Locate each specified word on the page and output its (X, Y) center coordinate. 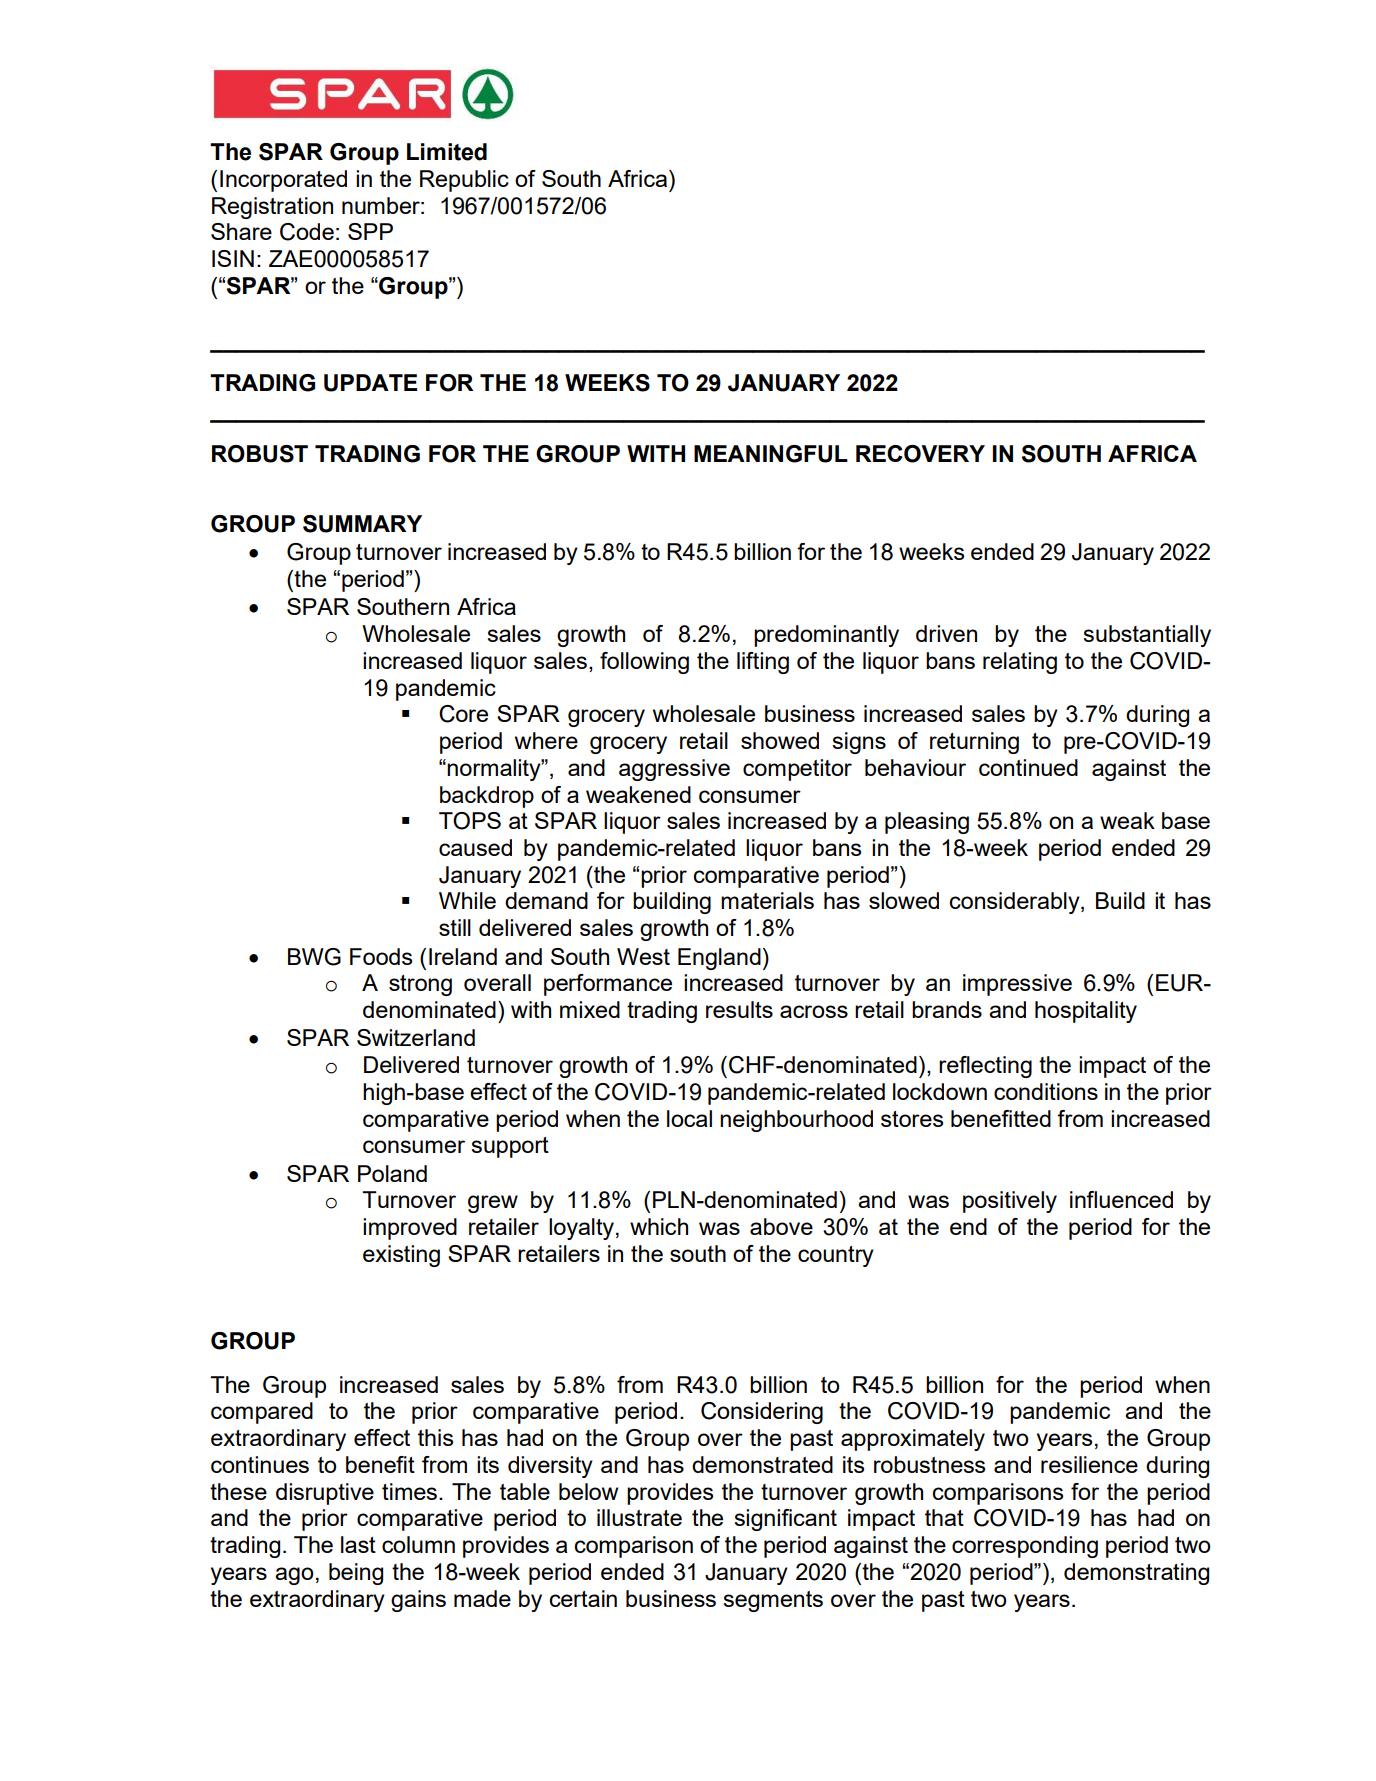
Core (463, 714)
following (644, 663)
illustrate (639, 1517)
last (358, 1544)
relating (1020, 663)
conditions (1046, 1091)
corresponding (1025, 1547)
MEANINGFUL (771, 454)
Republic (464, 181)
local (689, 1118)
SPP (370, 231)
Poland (392, 1173)
